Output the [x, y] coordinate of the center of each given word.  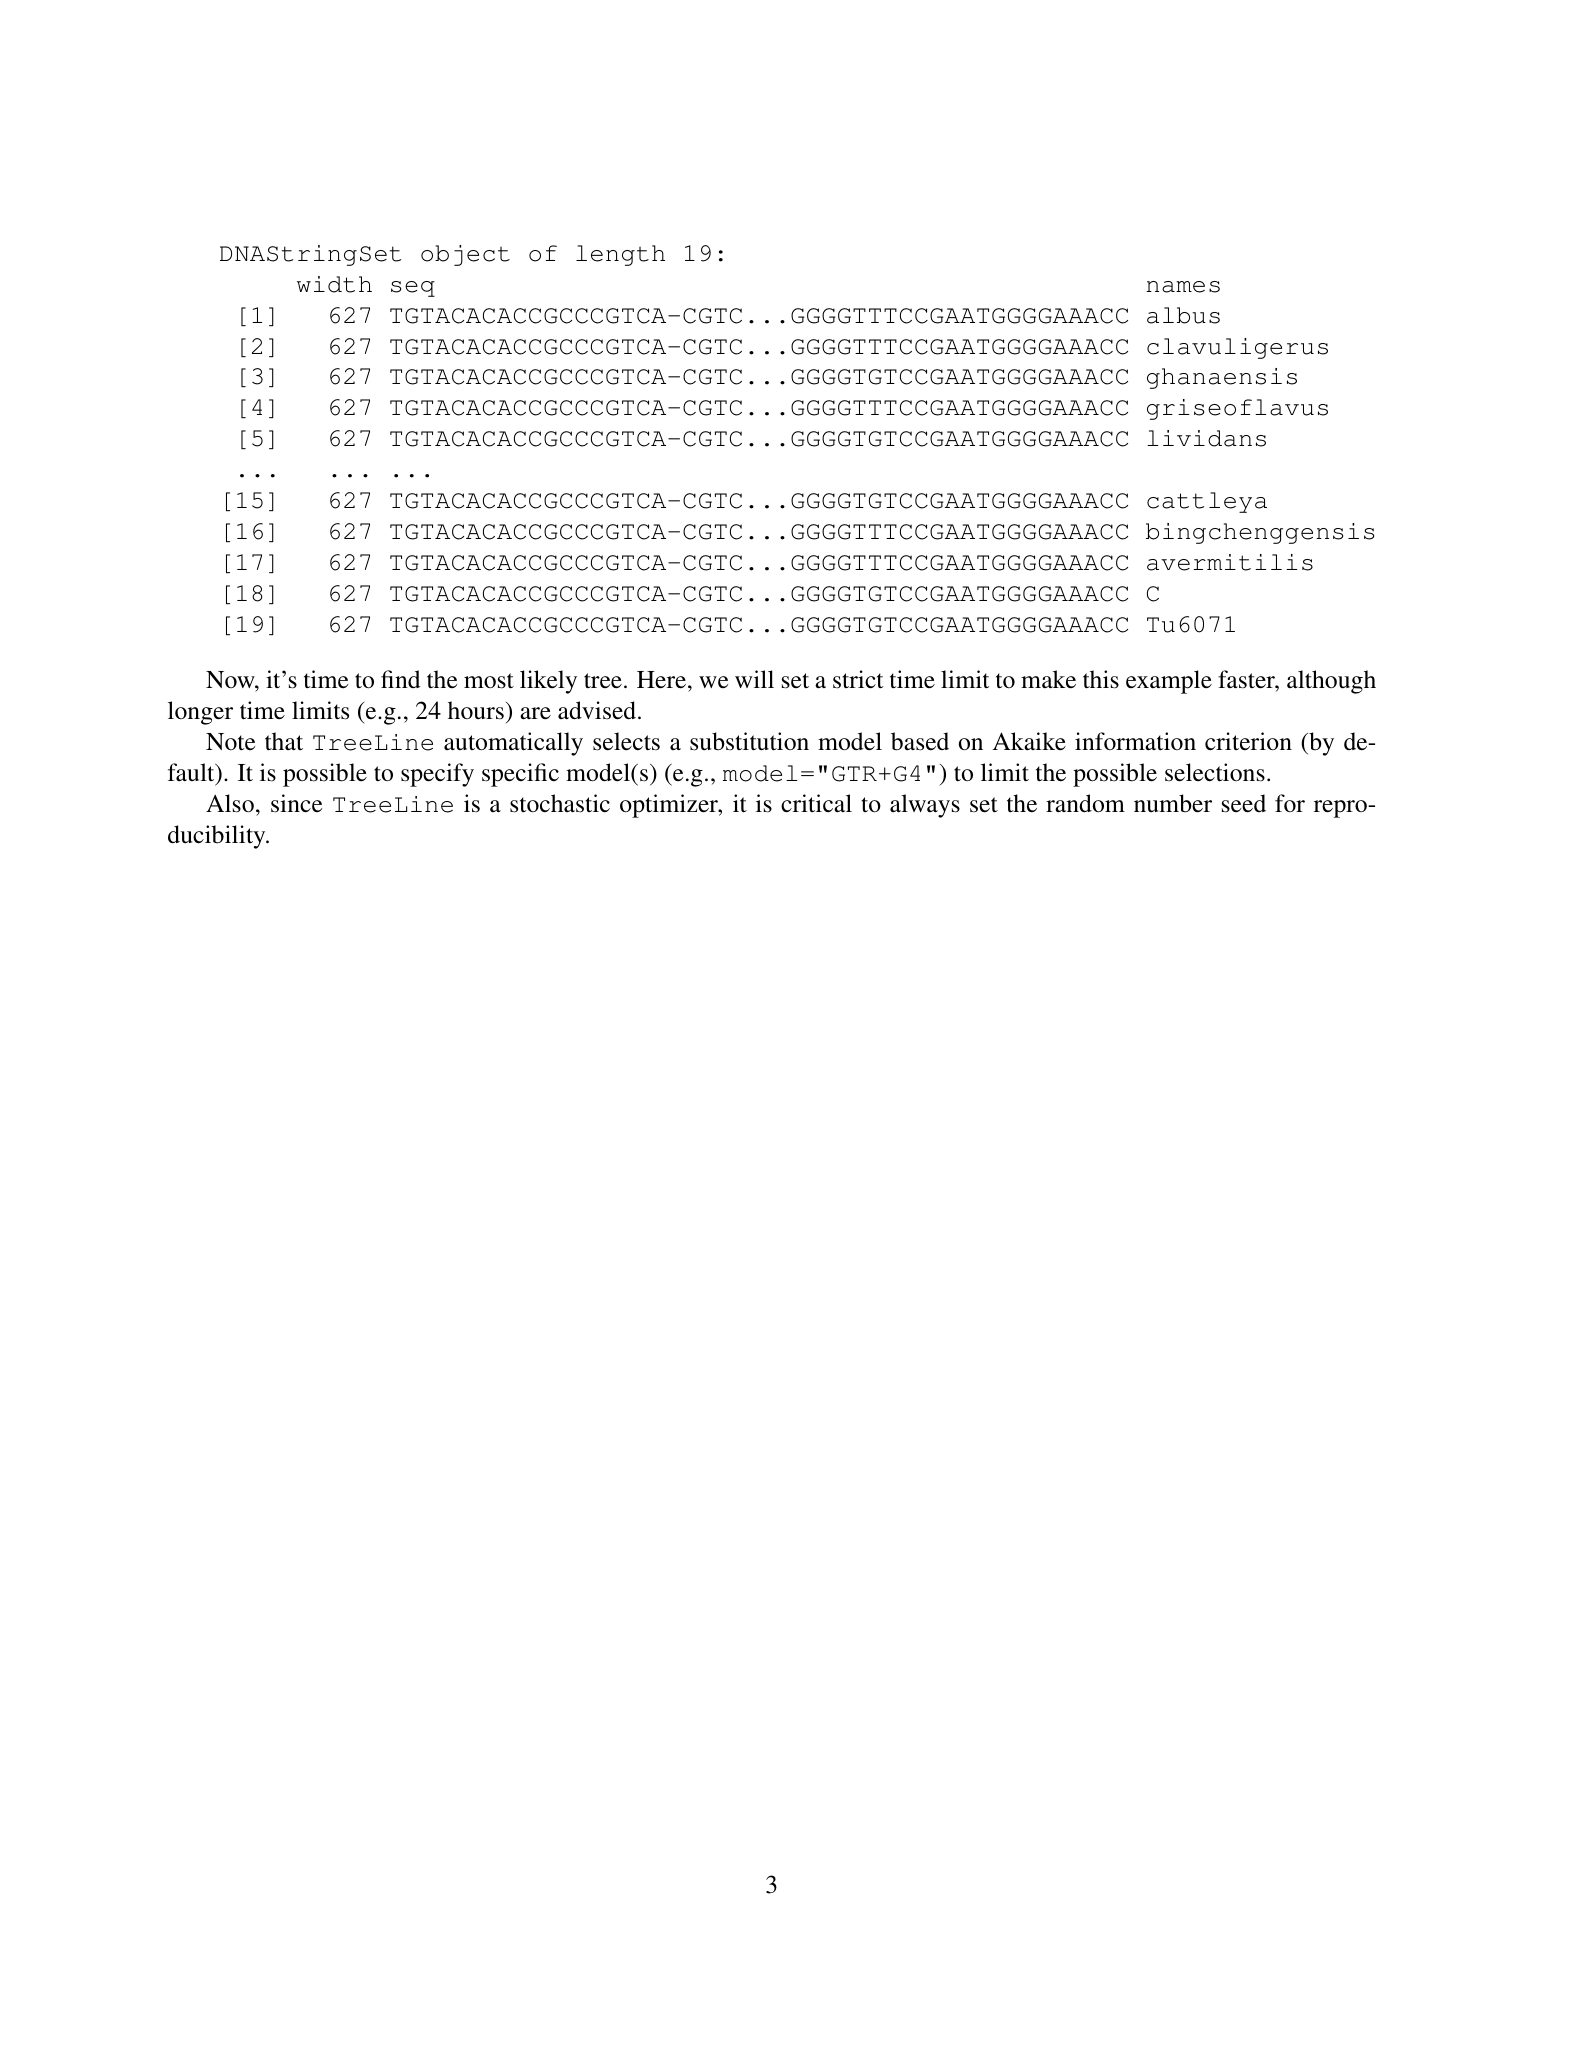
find [400, 679]
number [1173, 803]
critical [816, 803]
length [620, 255]
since [296, 803]
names [1183, 287]
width [334, 284]
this [1101, 679]
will [754, 679]
